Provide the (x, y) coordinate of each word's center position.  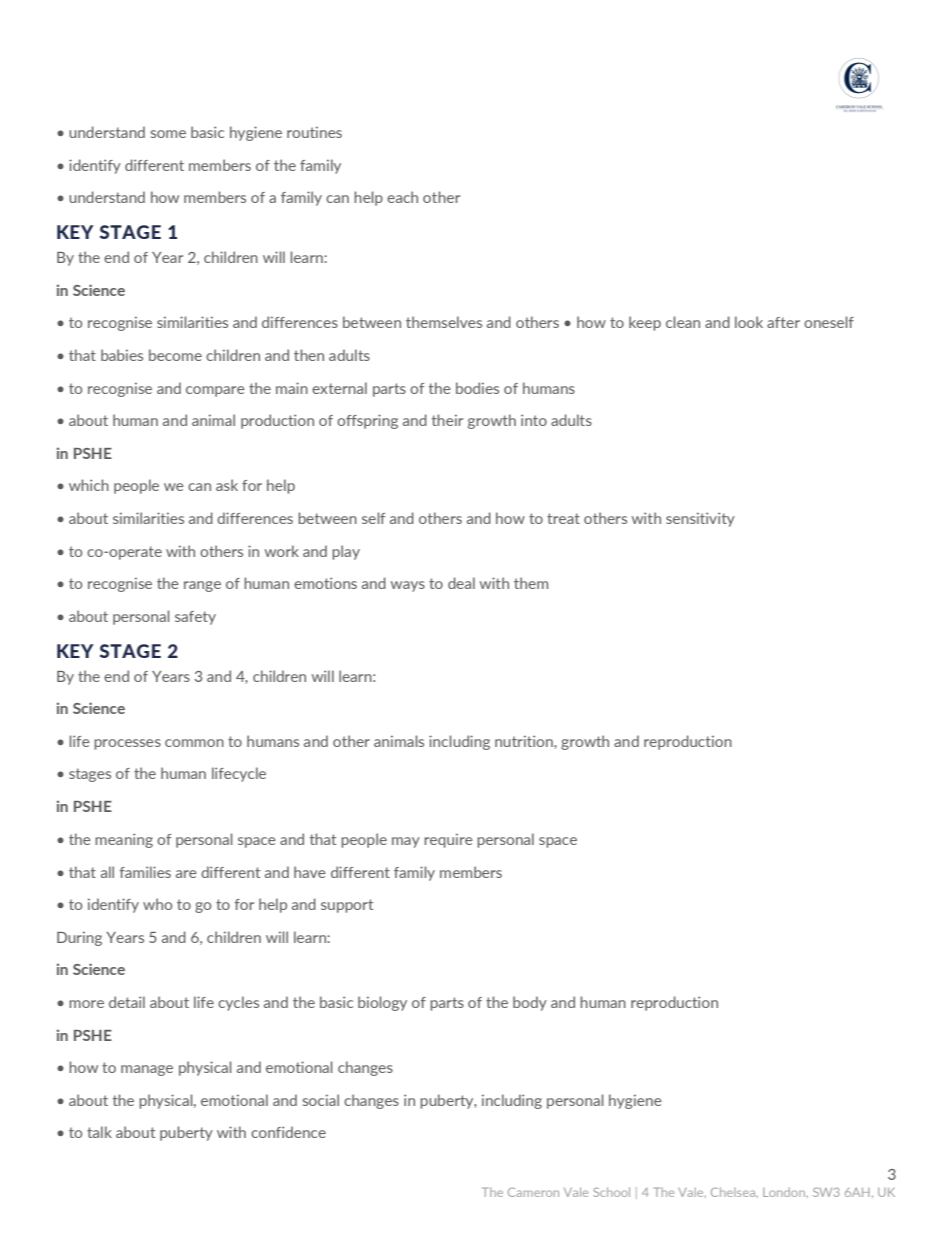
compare (215, 391)
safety (195, 618)
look (749, 322)
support (347, 906)
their (447, 420)
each (402, 197)
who (157, 904)
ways (408, 586)
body (530, 1003)
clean (683, 322)
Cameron (533, 1192)
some (168, 134)
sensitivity (700, 519)
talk (99, 1132)
